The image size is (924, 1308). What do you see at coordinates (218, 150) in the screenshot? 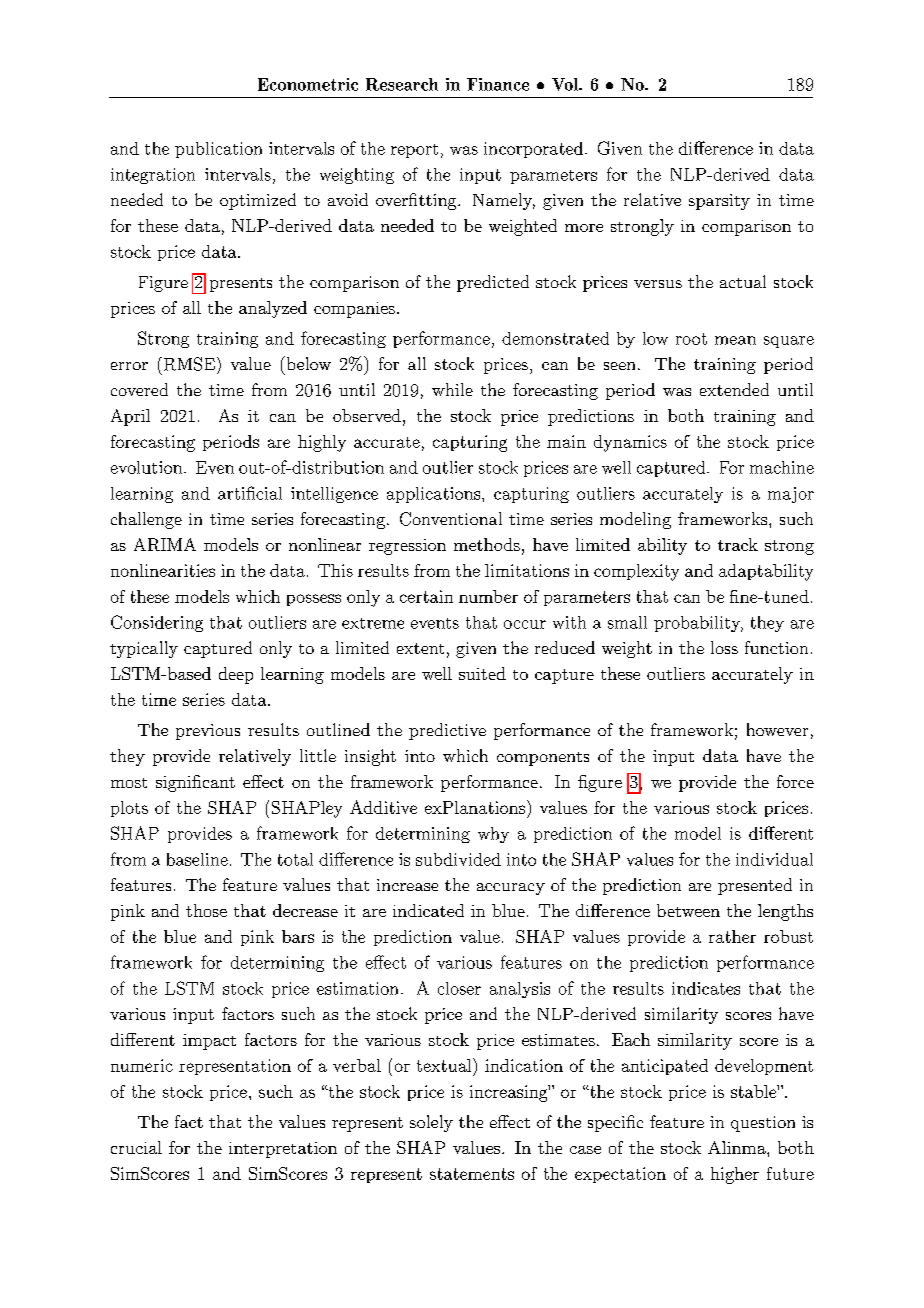
I see `publication` at bounding box center [218, 150].
